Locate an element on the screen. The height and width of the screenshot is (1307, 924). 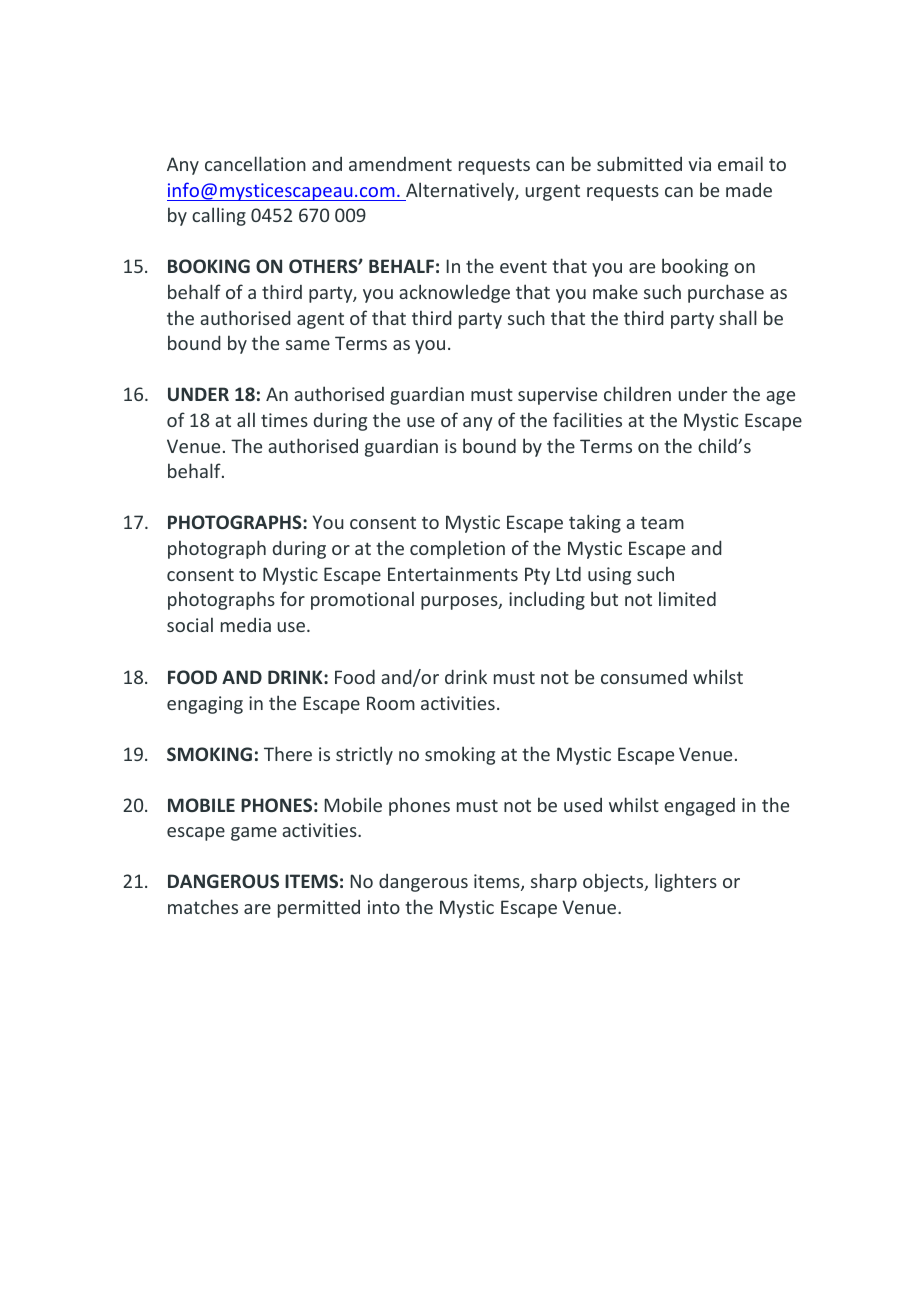
sharp is located at coordinates (554, 882).
